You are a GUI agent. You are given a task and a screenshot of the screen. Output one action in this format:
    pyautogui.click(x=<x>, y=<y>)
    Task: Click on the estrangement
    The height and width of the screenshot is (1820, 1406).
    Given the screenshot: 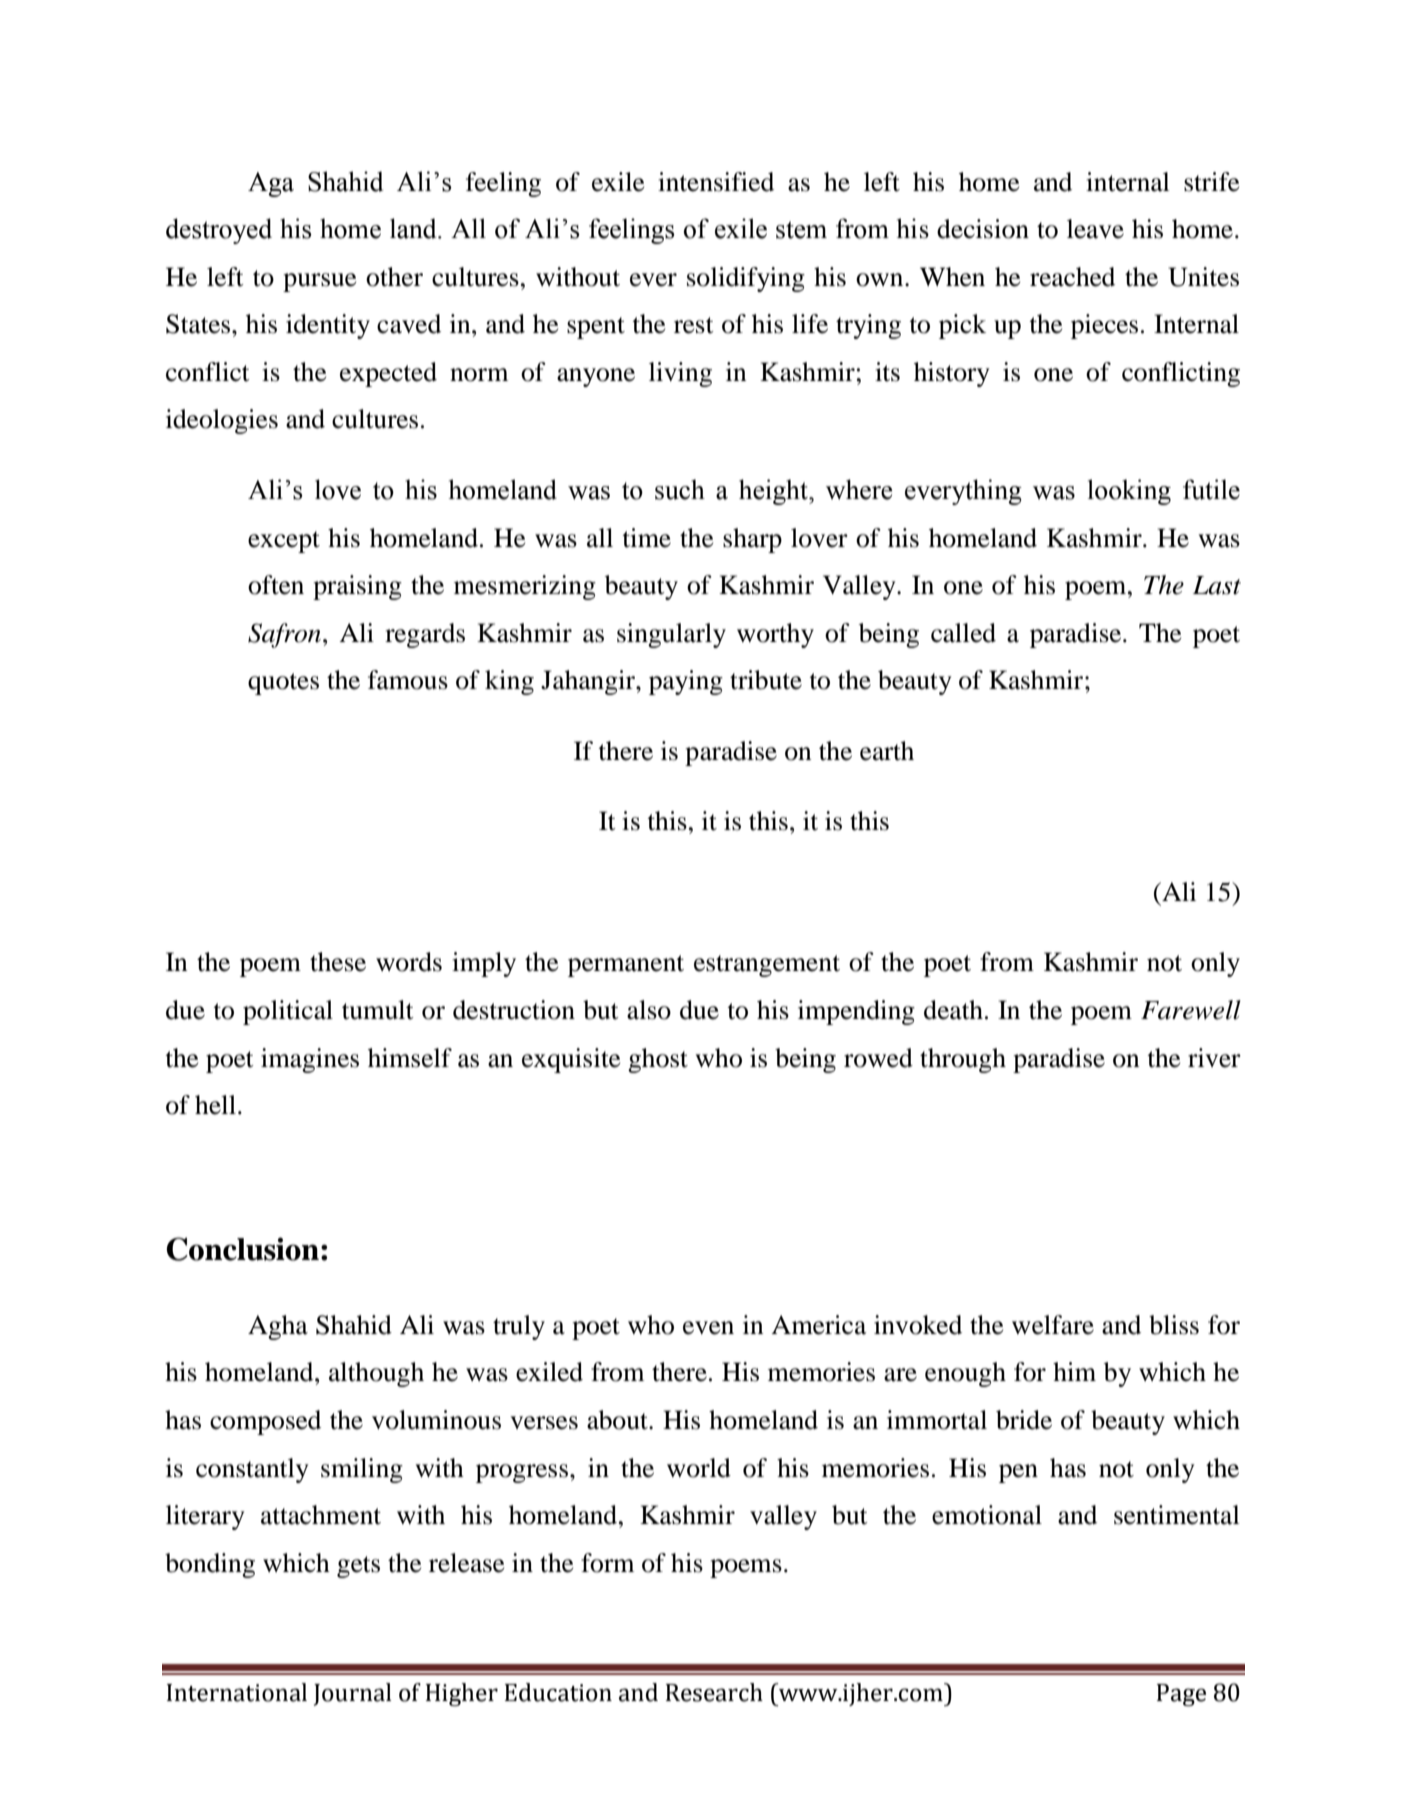 What is the action you would take?
    pyautogui.click(x=767, y=966)
